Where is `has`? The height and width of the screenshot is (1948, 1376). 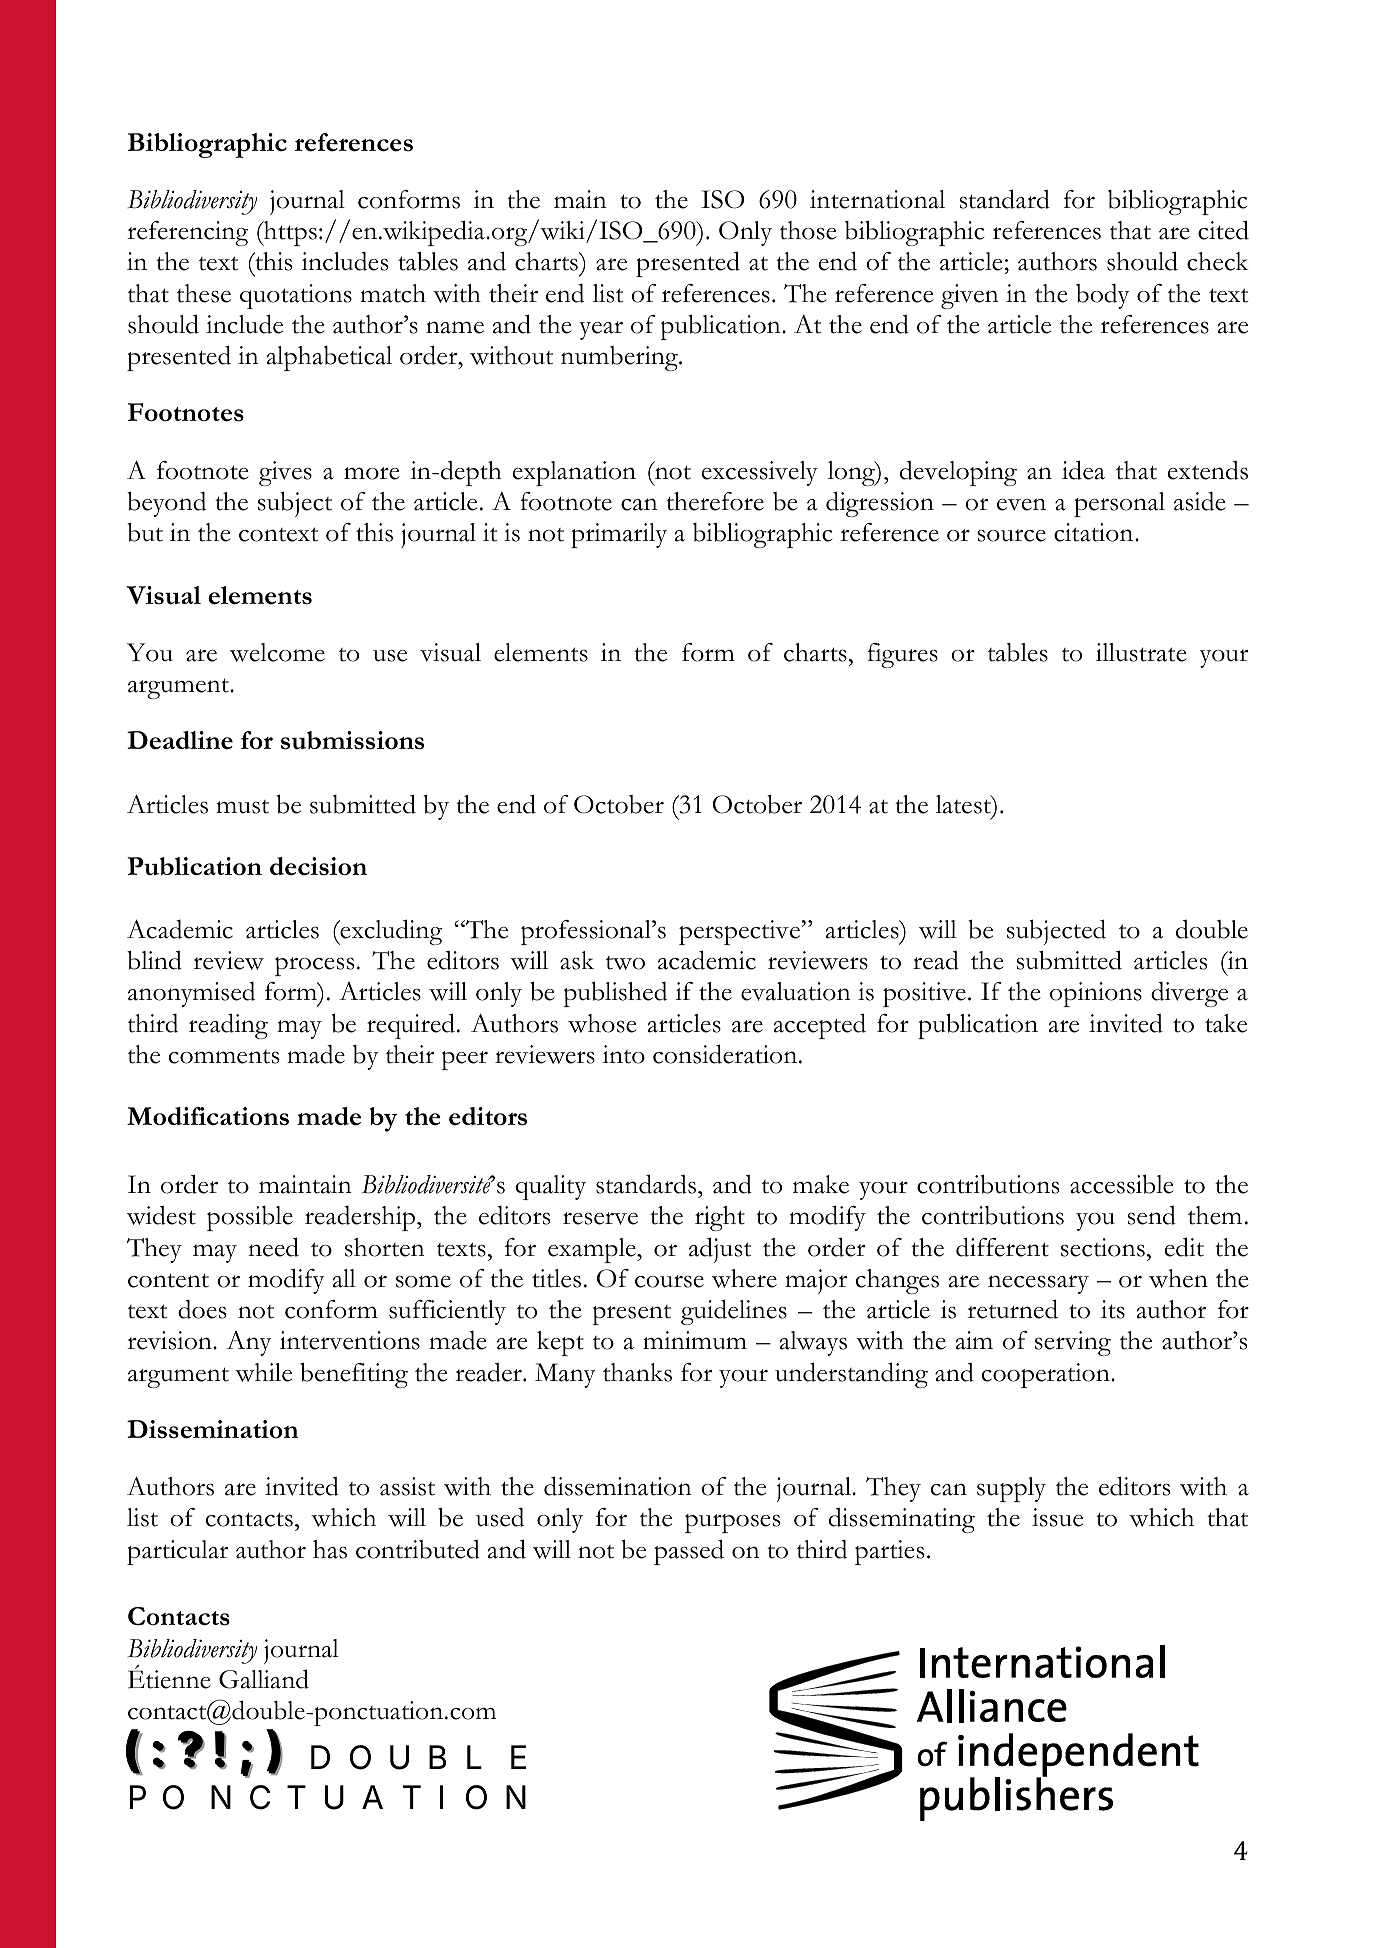
has is located at coordinates (330, 1549).
